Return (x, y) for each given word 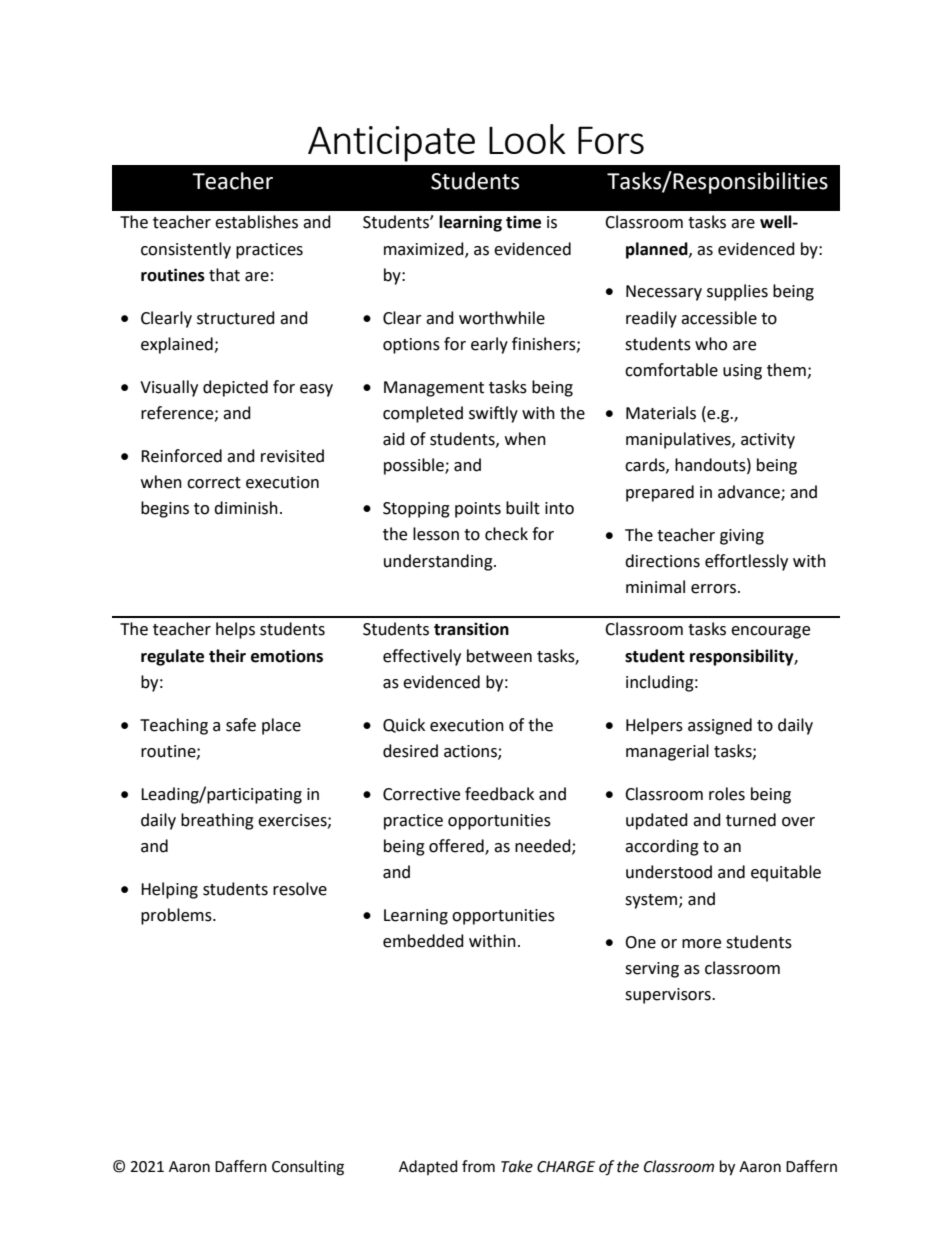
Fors (611, 140)
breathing (217, 821)
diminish (246, 508)
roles (727, 794)
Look (527, 139)
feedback (499, 794)
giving (742, 537)
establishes (256, 222)
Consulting (308, 1168)
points (478, 510)
